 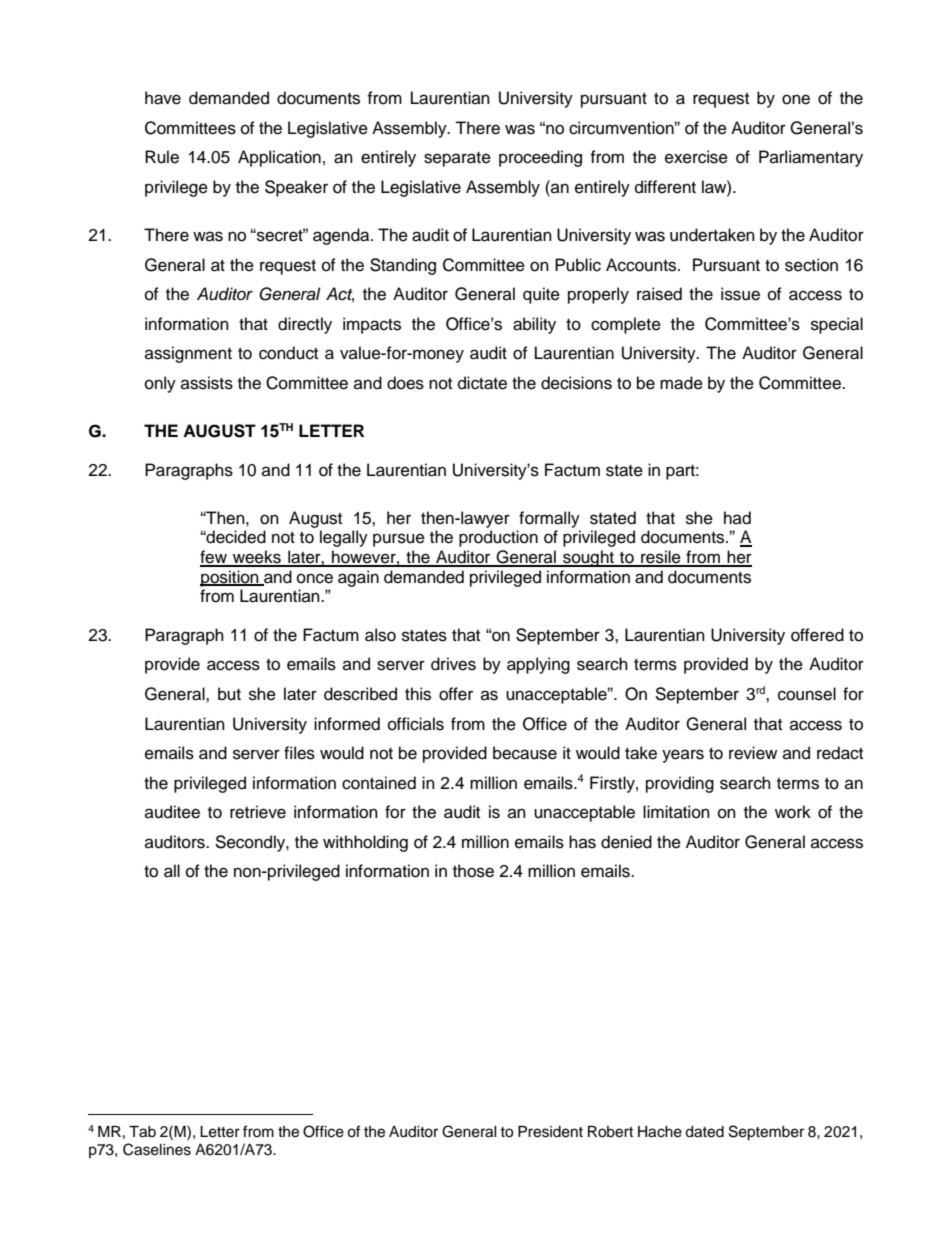 What do you see at coordinates (482, 383) in the image?
I see `dictate` at bounding box center [482, 383].
